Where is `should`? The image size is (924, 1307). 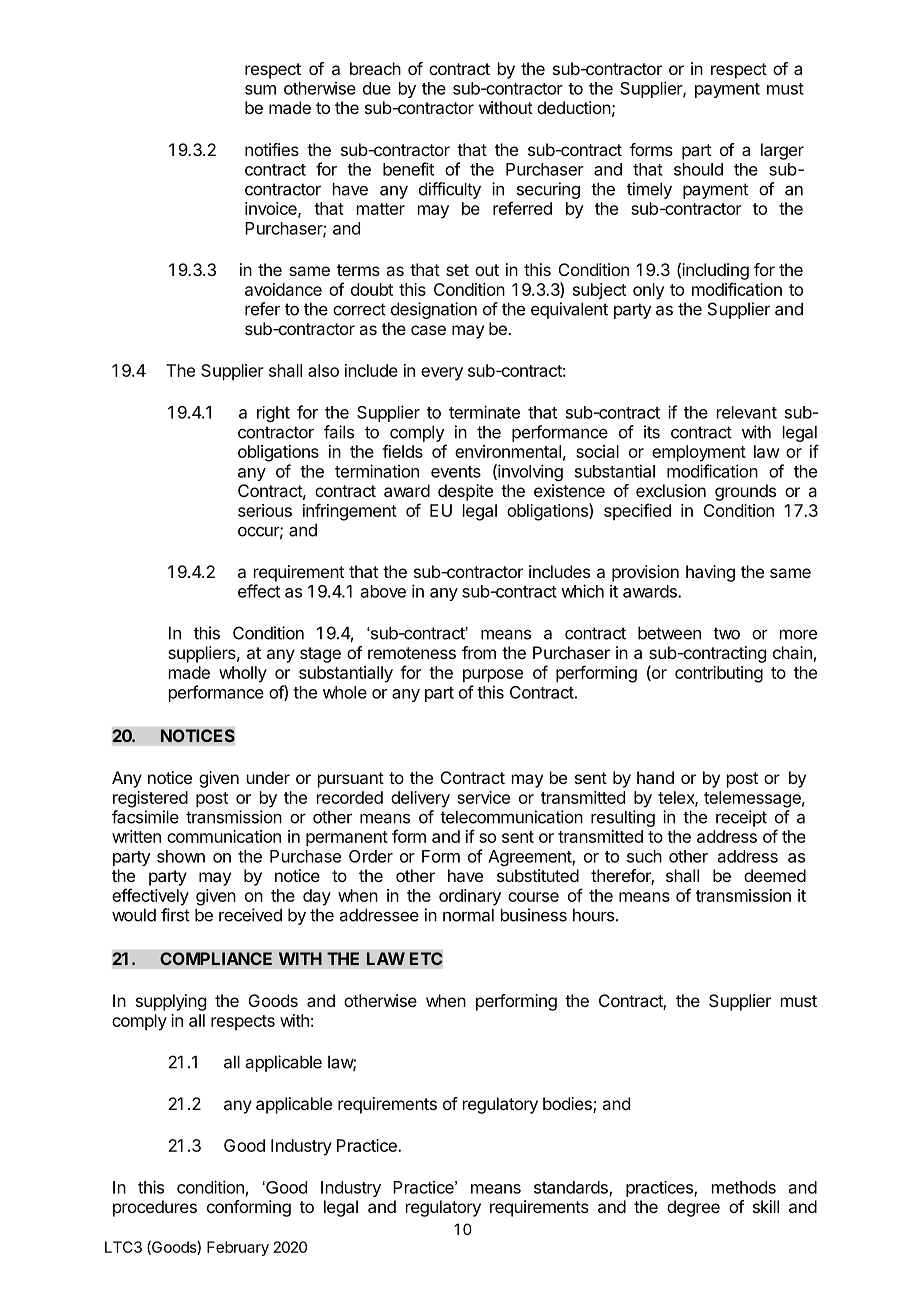
should is located at coordinates (698, 169).
